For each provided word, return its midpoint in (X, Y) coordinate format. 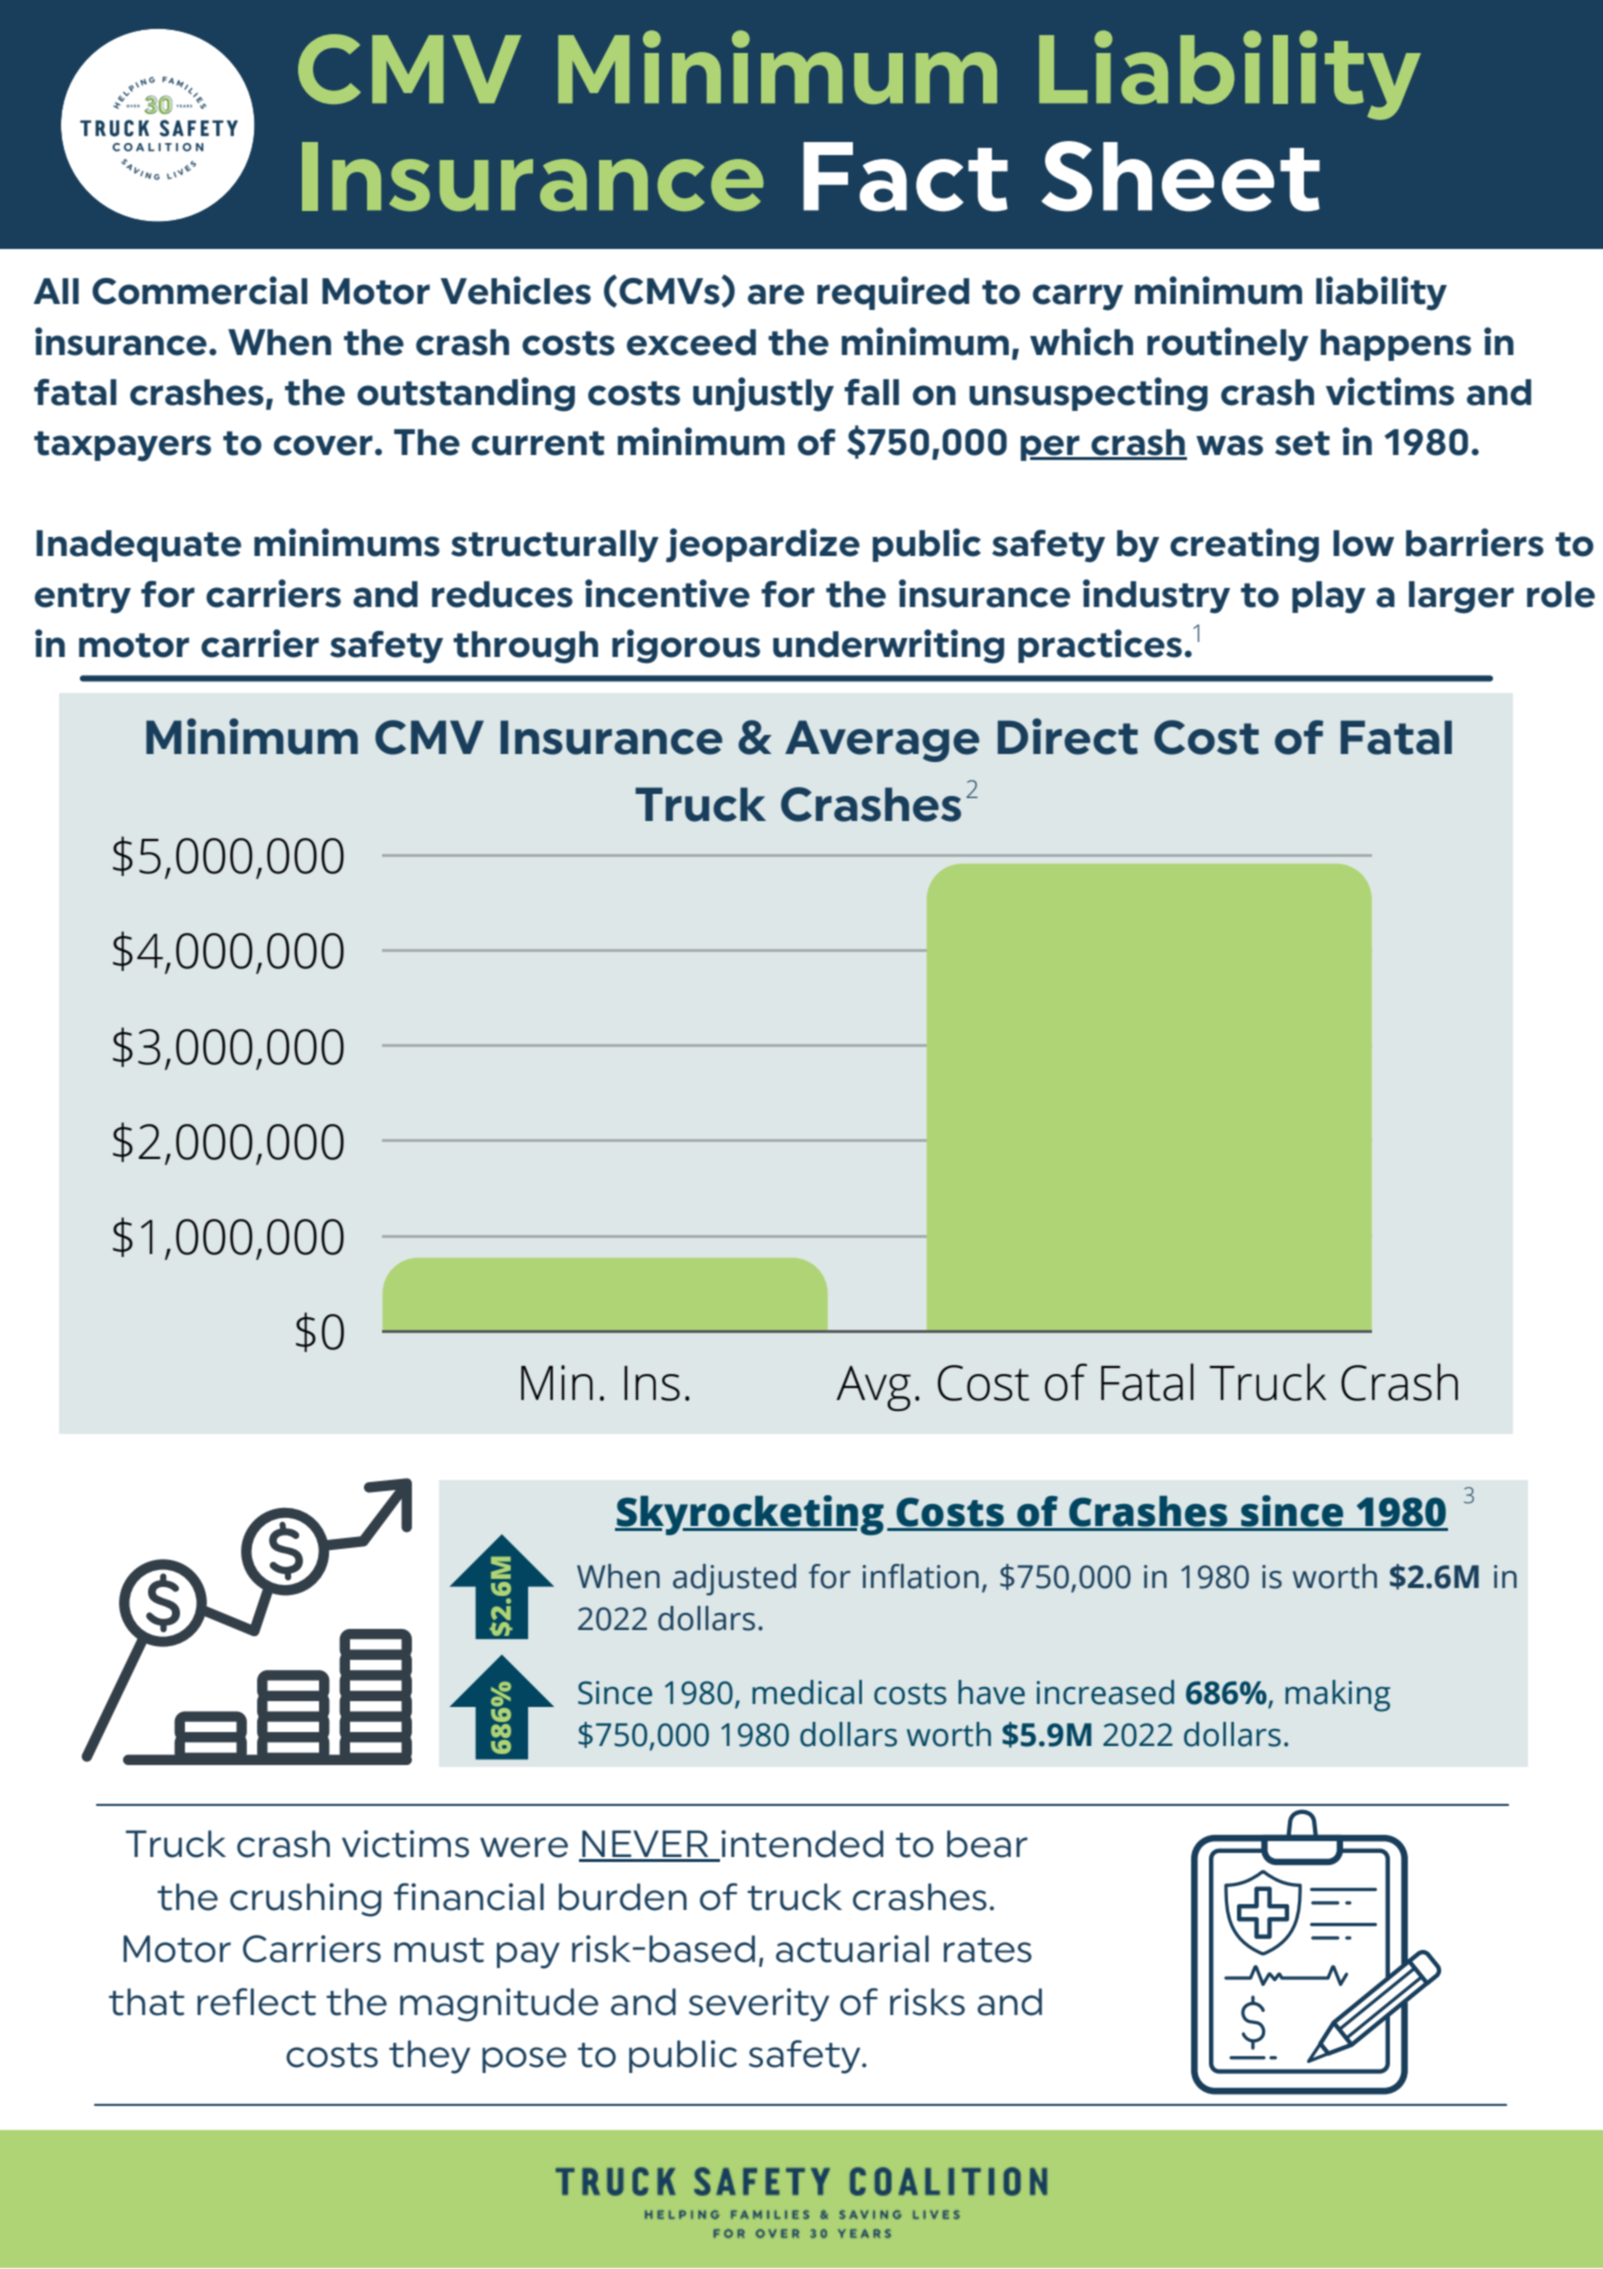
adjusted (734, 1580)
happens (1396, 345)
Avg (873, 1388)
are (776, 294)
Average (882, 741)
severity (759, 2005)
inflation (921, 1576)
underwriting (888, 646)
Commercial (200, 290)
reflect (256, 2002)
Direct (1068, 736)
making (1337, 1696)
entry (83, 598)
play (1329, 597)
